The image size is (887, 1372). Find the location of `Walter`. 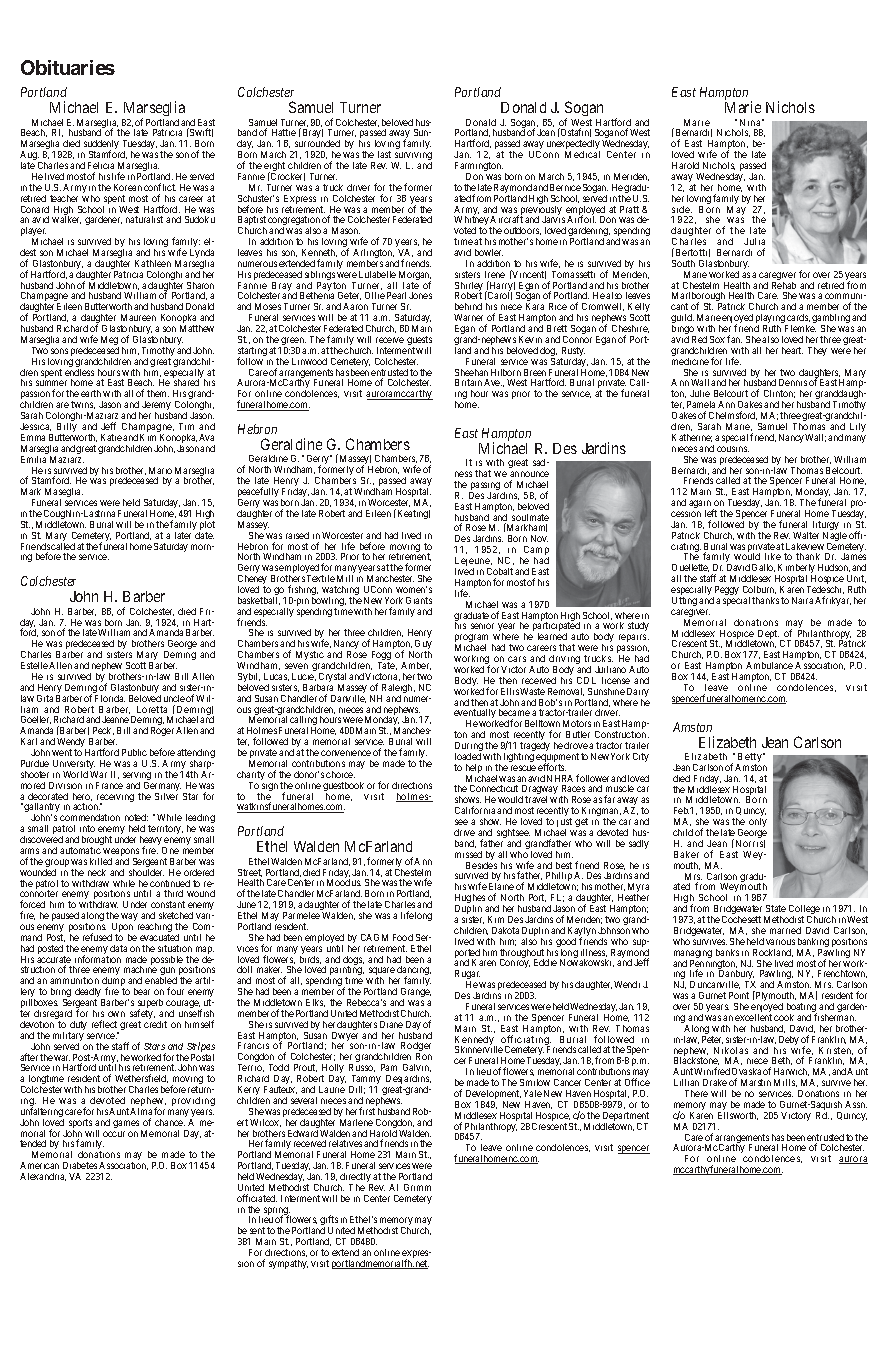

Walter is located at coordinates (806, 535).
